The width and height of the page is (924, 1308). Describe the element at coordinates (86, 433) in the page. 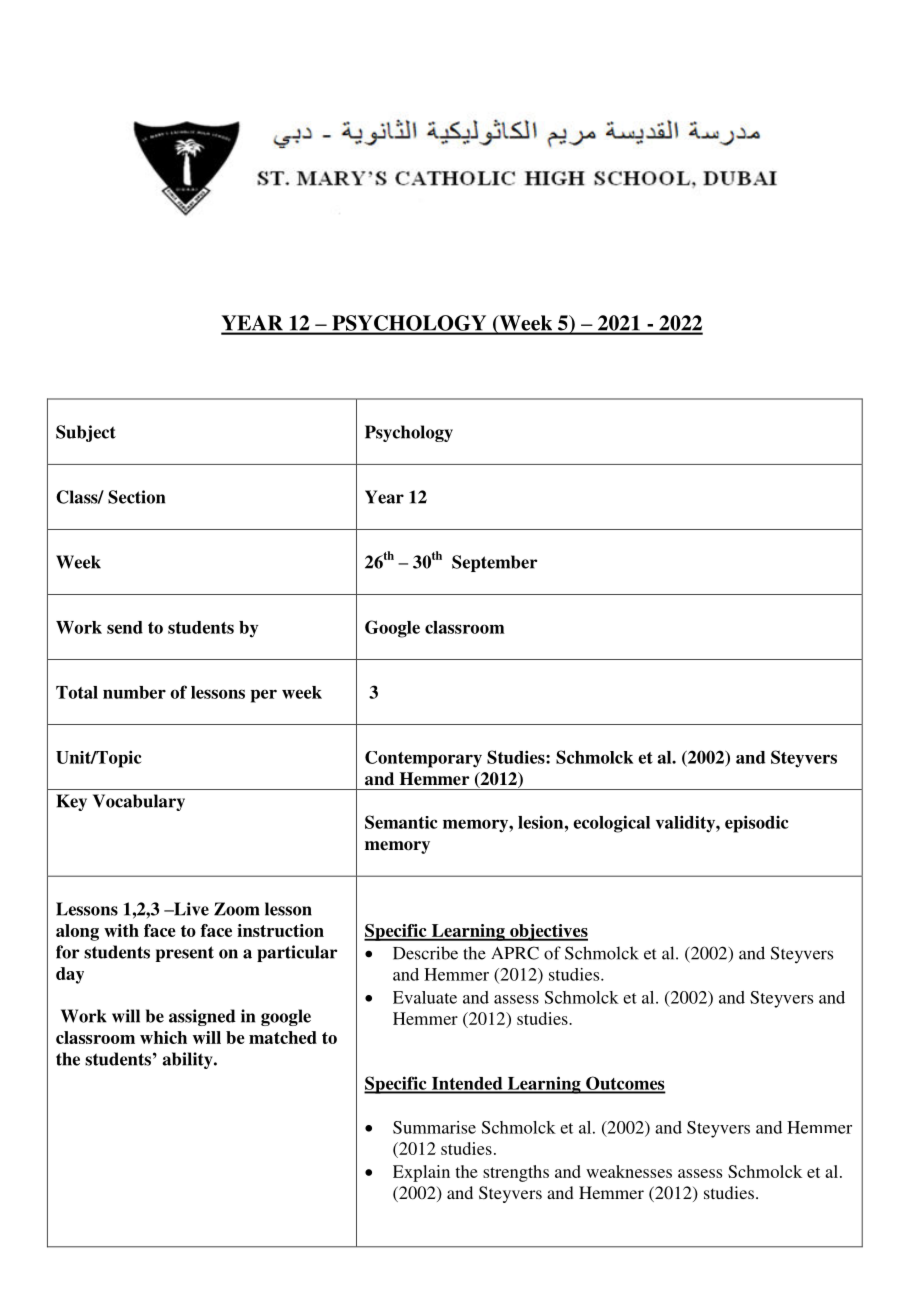

I see `Subject` at that location.
